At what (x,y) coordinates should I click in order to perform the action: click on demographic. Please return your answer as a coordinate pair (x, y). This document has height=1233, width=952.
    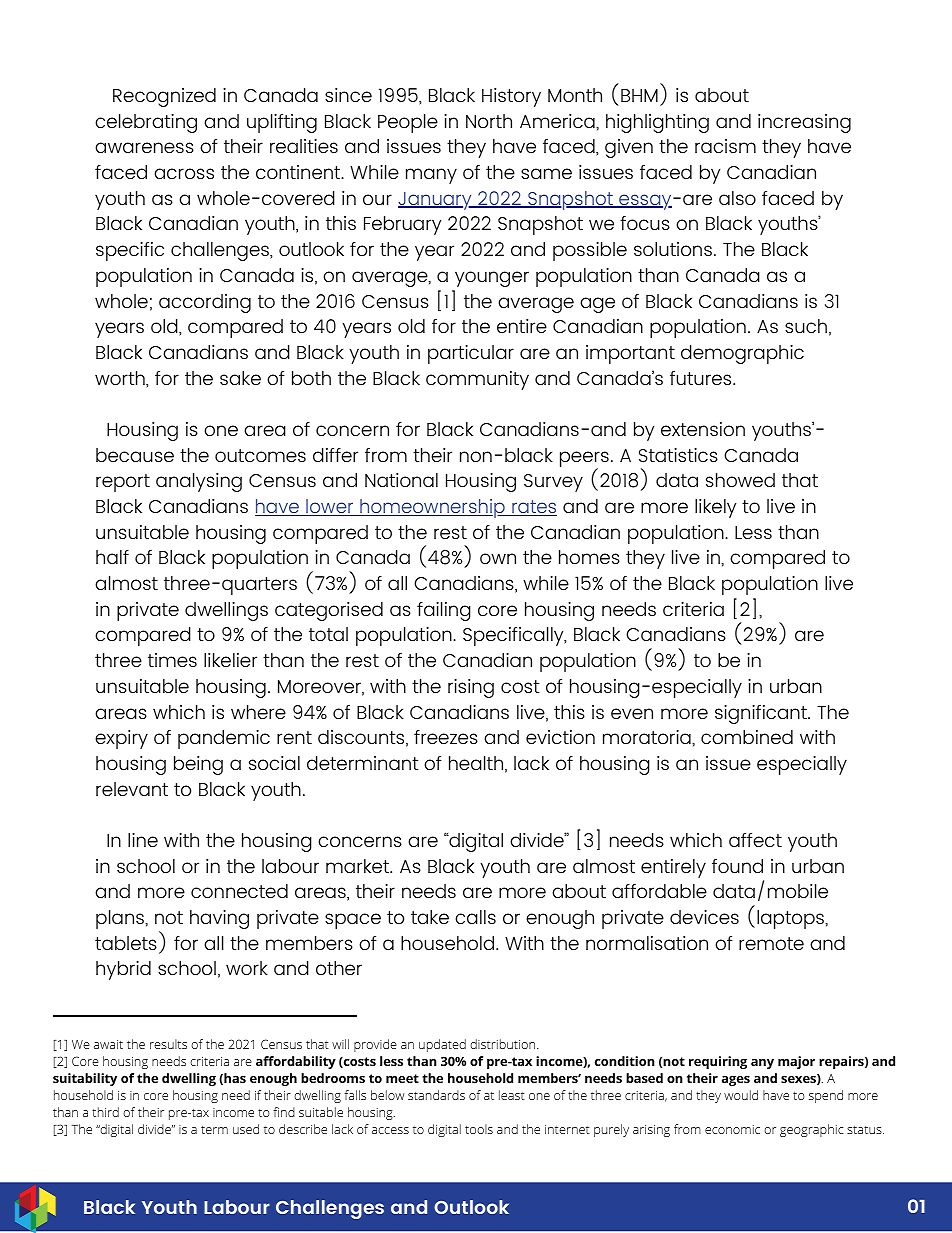
    Looking at the image, I should click on (742, 354).
